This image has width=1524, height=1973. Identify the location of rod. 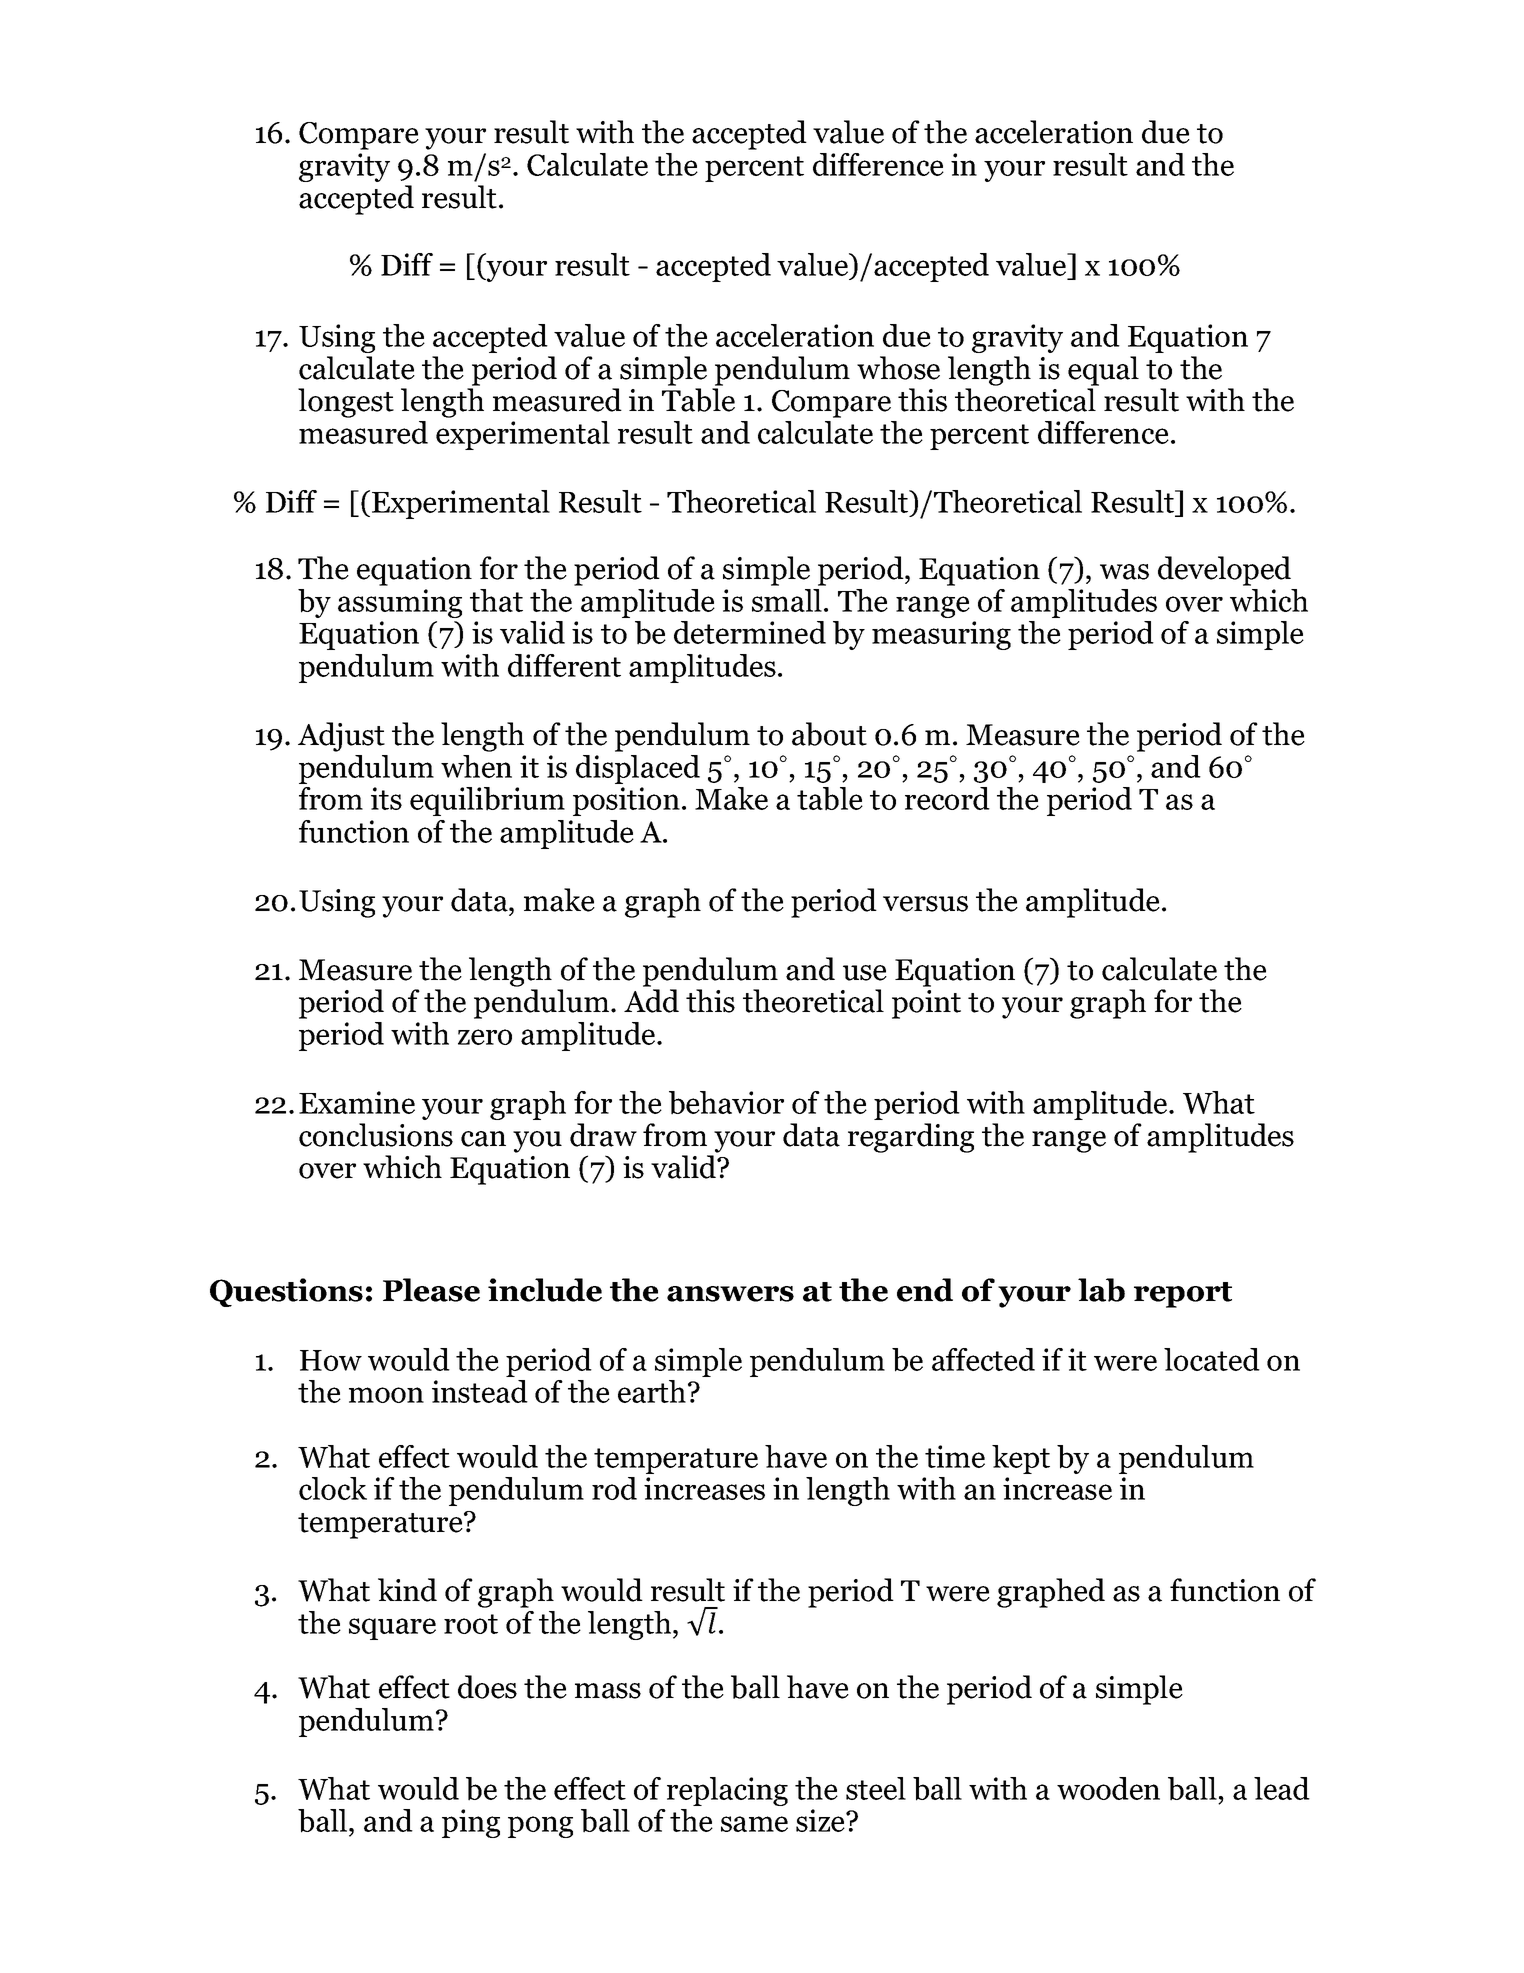
(614, 1488).
